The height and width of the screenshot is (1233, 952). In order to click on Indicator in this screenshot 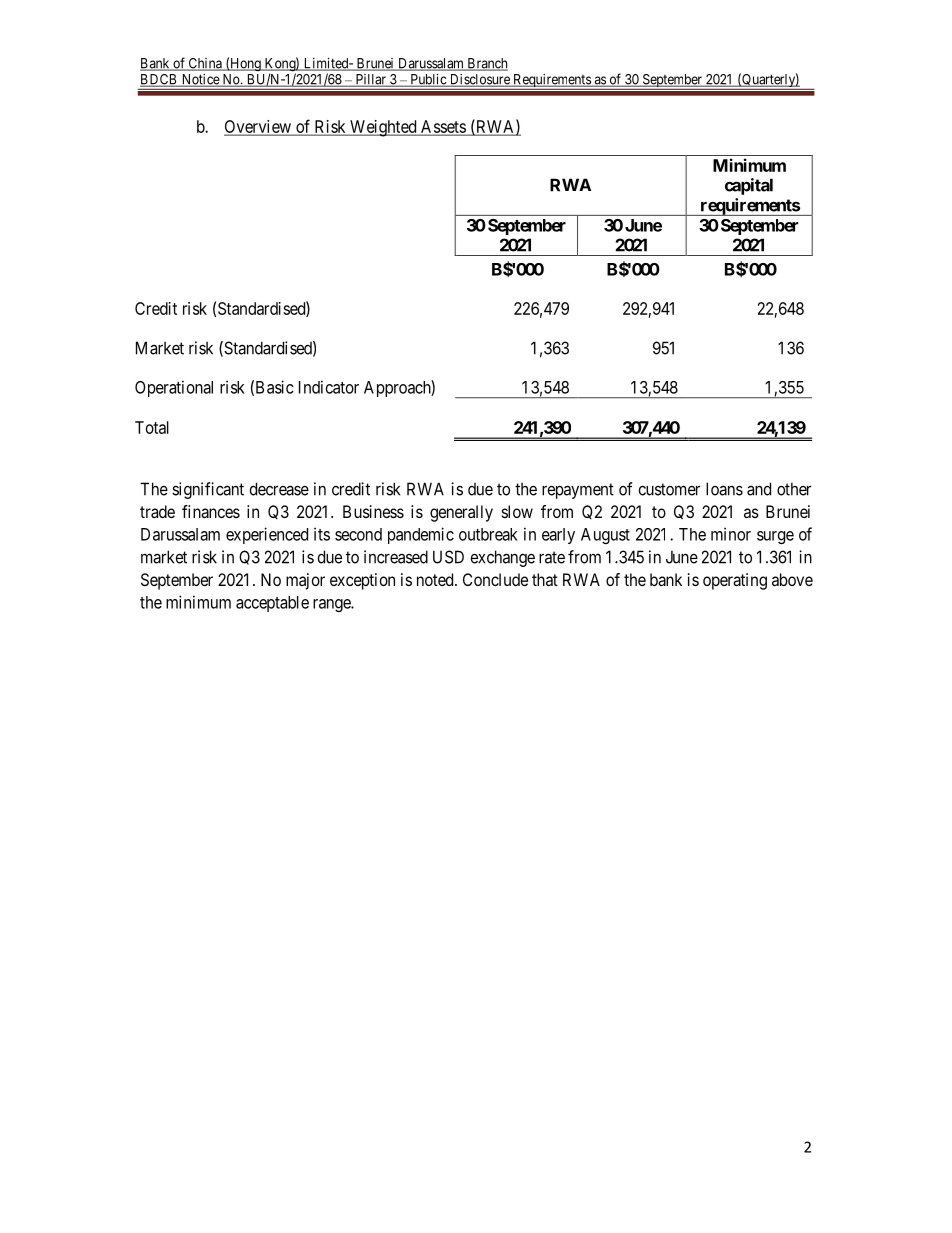, I will do `click(329, 387)`.
